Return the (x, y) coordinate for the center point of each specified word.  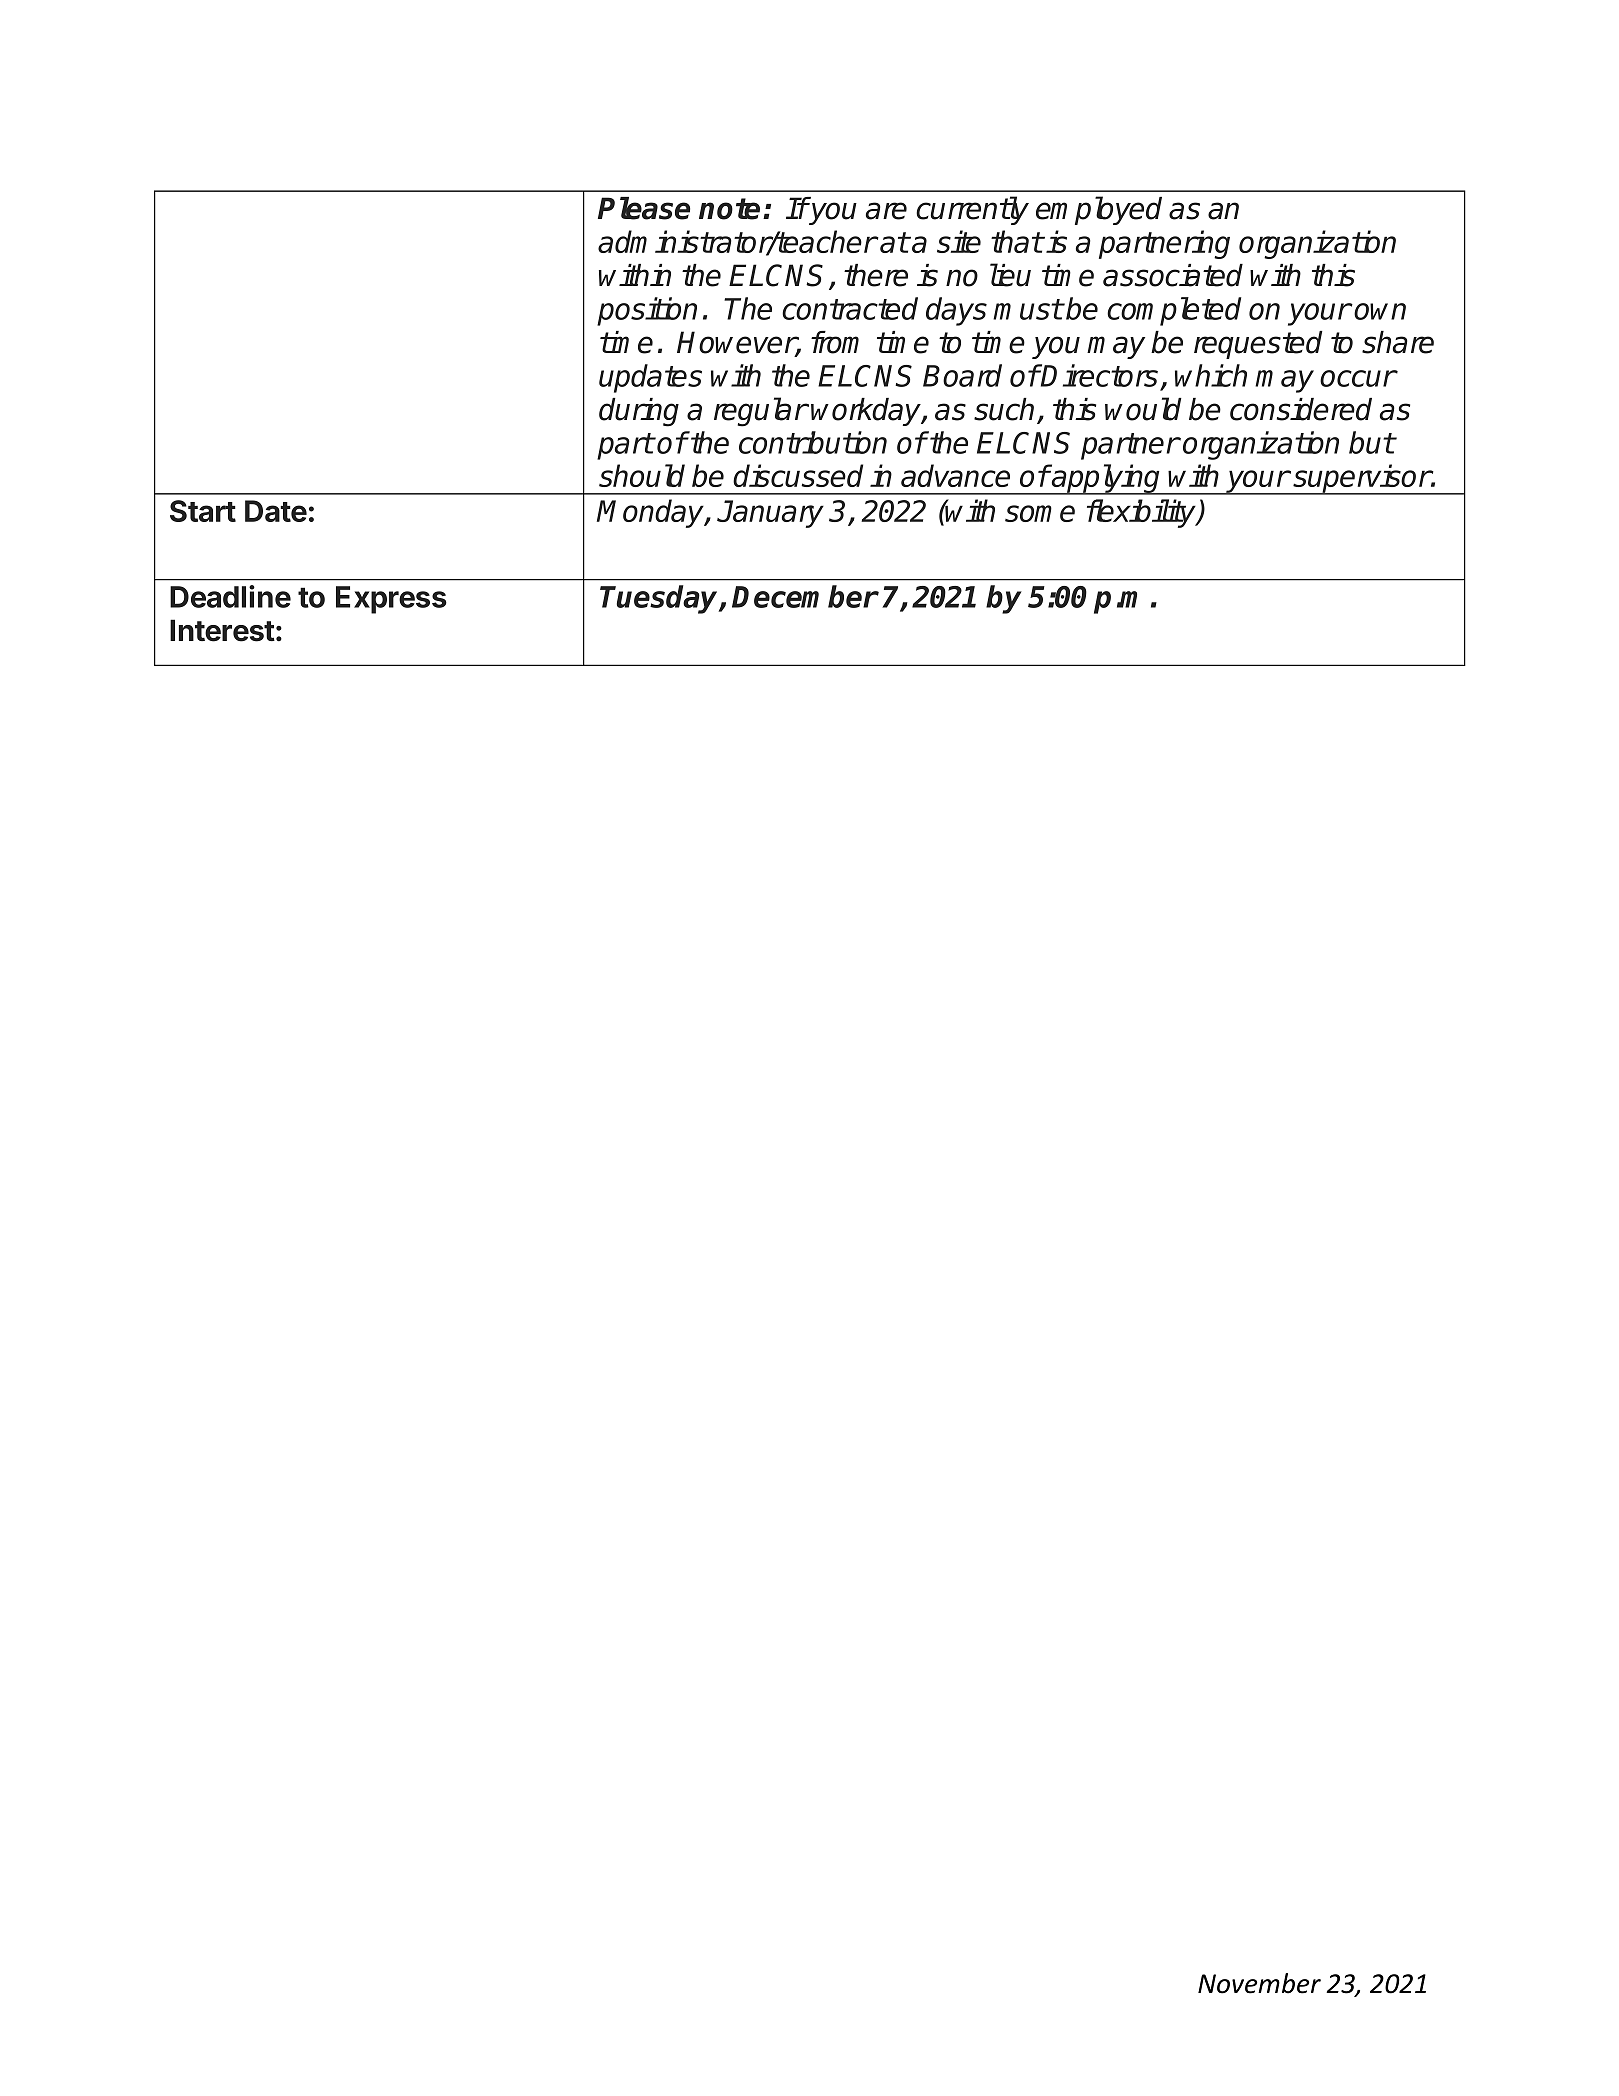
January (770, 514)
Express (391, 600)
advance (955, 475)
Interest (222, 630)
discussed (798, 475)
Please (644, 208)
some (1040, 513)
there (876, 275)
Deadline (230, 596)
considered (1301, 409)
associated (1173, 275)
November (1259, 1983)
